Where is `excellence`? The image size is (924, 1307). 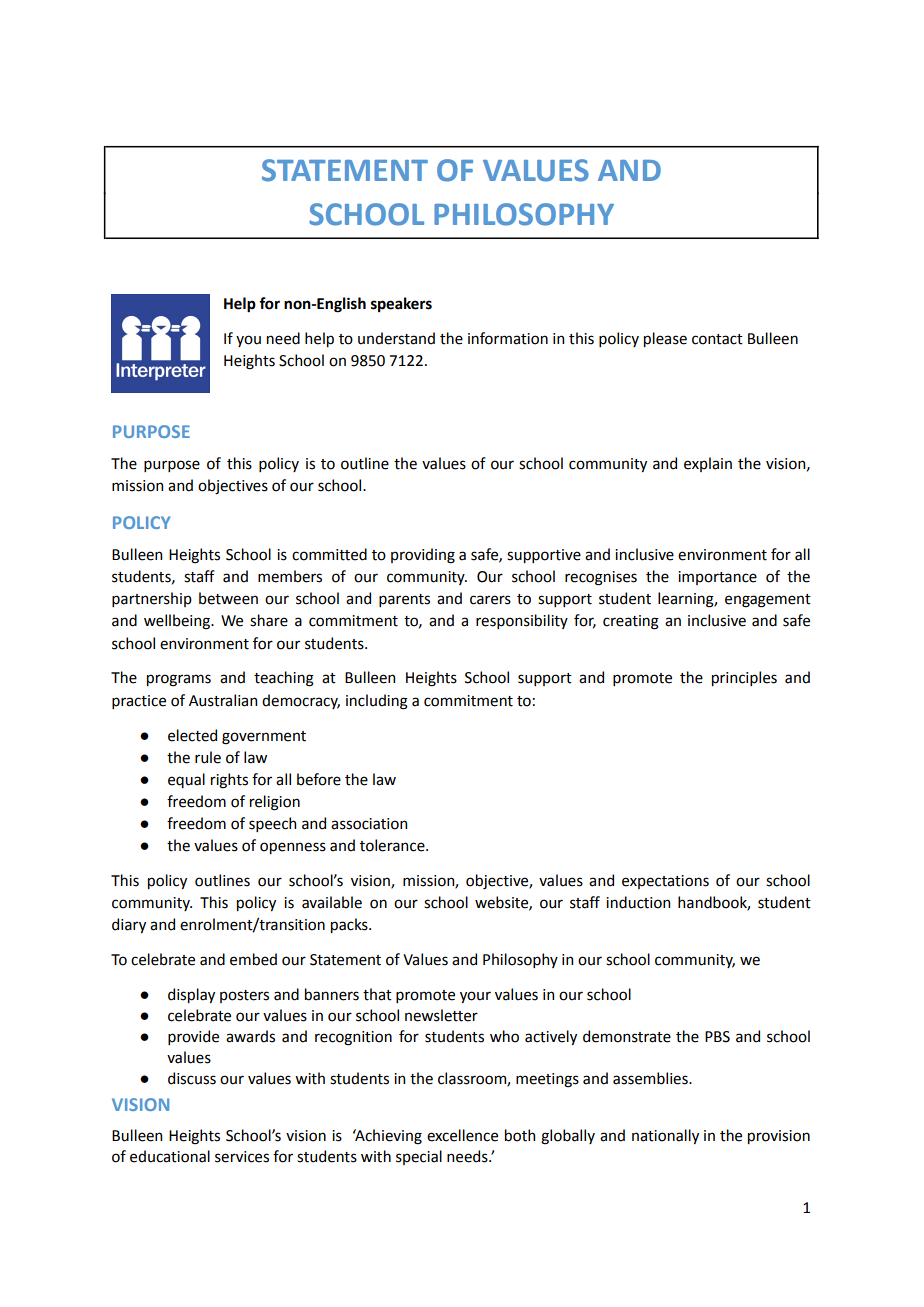 excellence is located at coordinates (462, 1135).
